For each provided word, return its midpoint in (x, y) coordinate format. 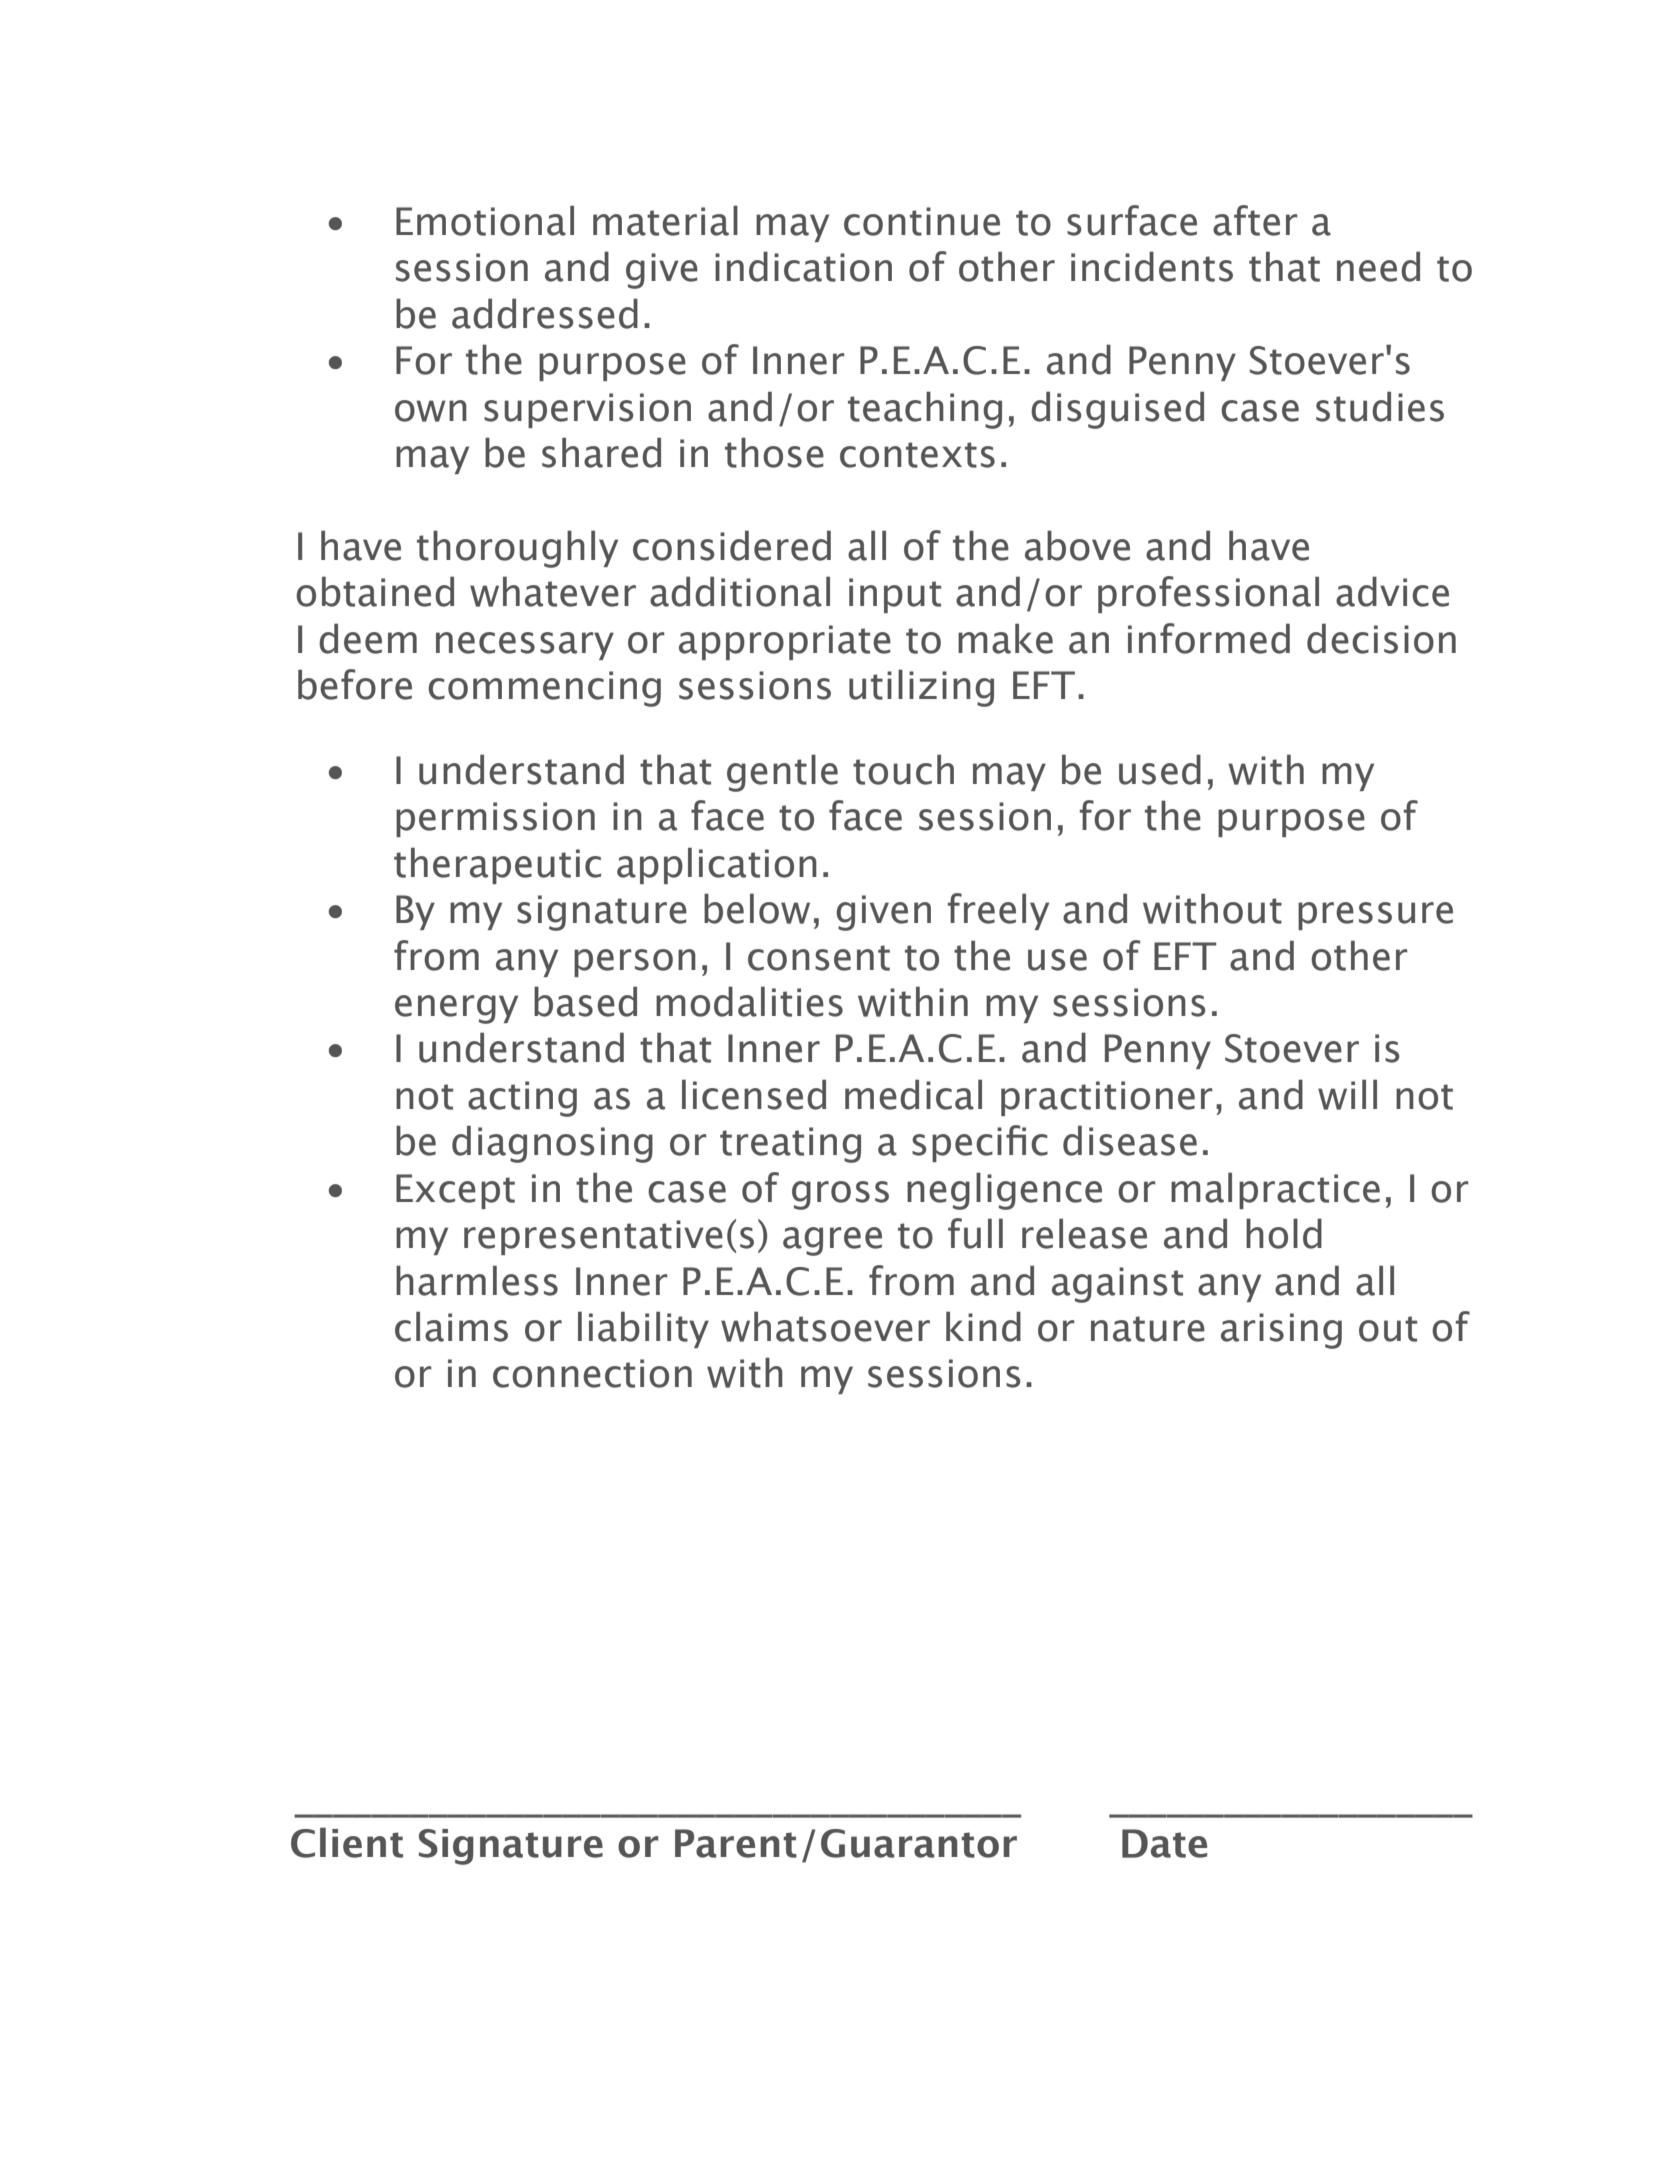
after (1255, 220)
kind (983, 1326)
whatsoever (825, 1326)
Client (347, 1842)
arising (1281, 1331)
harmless (477, 1280)
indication (803, 266)
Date (1164, 1843)
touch (903, 769)
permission (495, 819)
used (1160, 769)
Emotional (485, 220)
